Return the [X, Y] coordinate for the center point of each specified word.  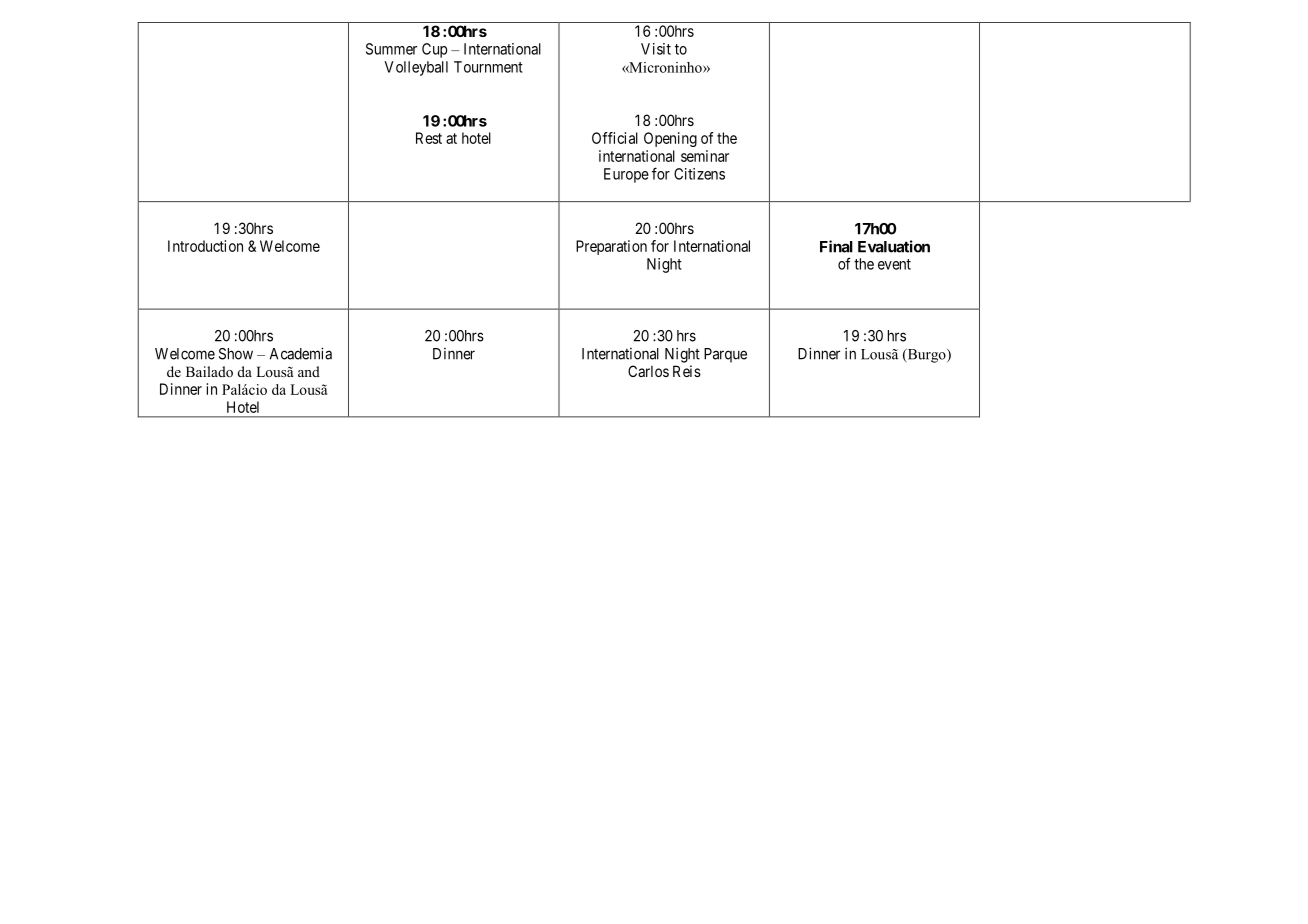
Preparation [611, 247]
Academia [301, 353]
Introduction [205, 246]
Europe [626, 175]
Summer [391, 49]
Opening [670, 139]
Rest [429, 138]
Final [836, 246]
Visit [656, 49]
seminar [705, 156]
